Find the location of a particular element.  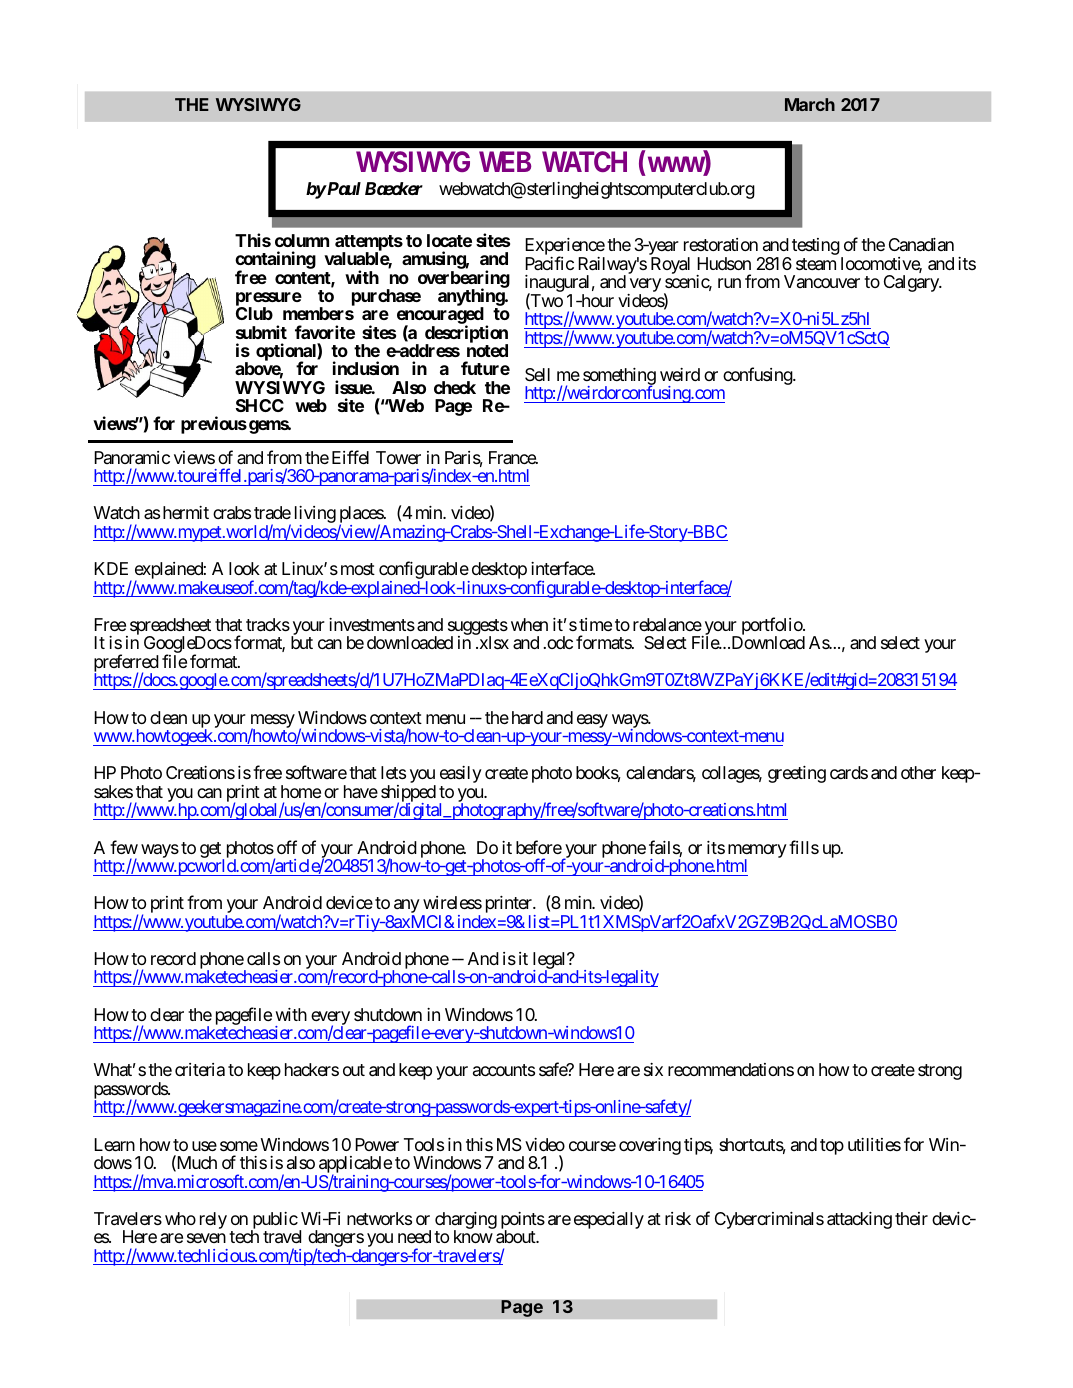

rely is located at coordinates (213, 1220).
